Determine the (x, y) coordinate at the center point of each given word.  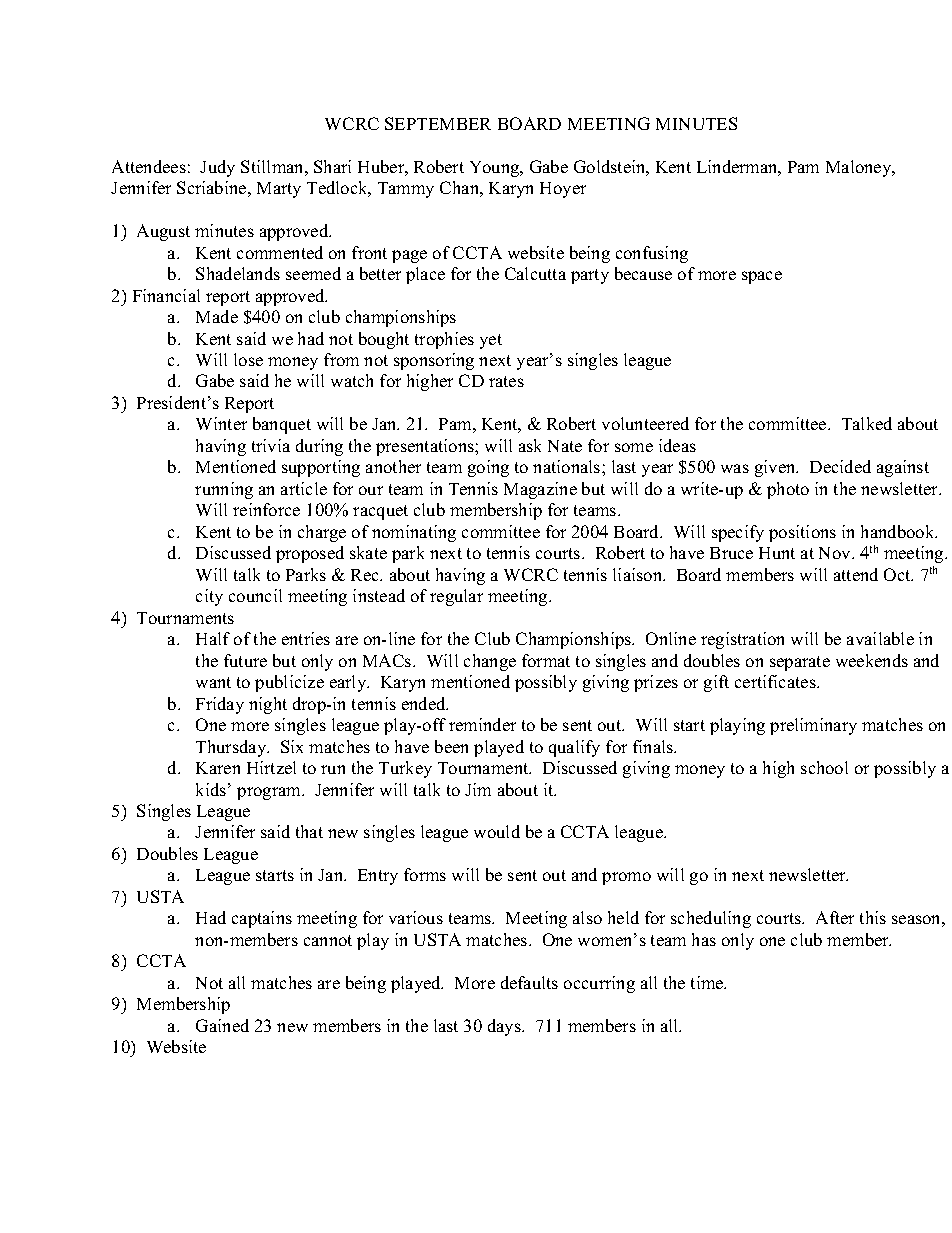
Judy (217, 168)
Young (496, 169)
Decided (840, 466)
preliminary (813, 726)
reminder (482, 724)
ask (530, 445)
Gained (222, 1025)
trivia (271, 445)
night (268, 705)
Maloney (860, 168)
